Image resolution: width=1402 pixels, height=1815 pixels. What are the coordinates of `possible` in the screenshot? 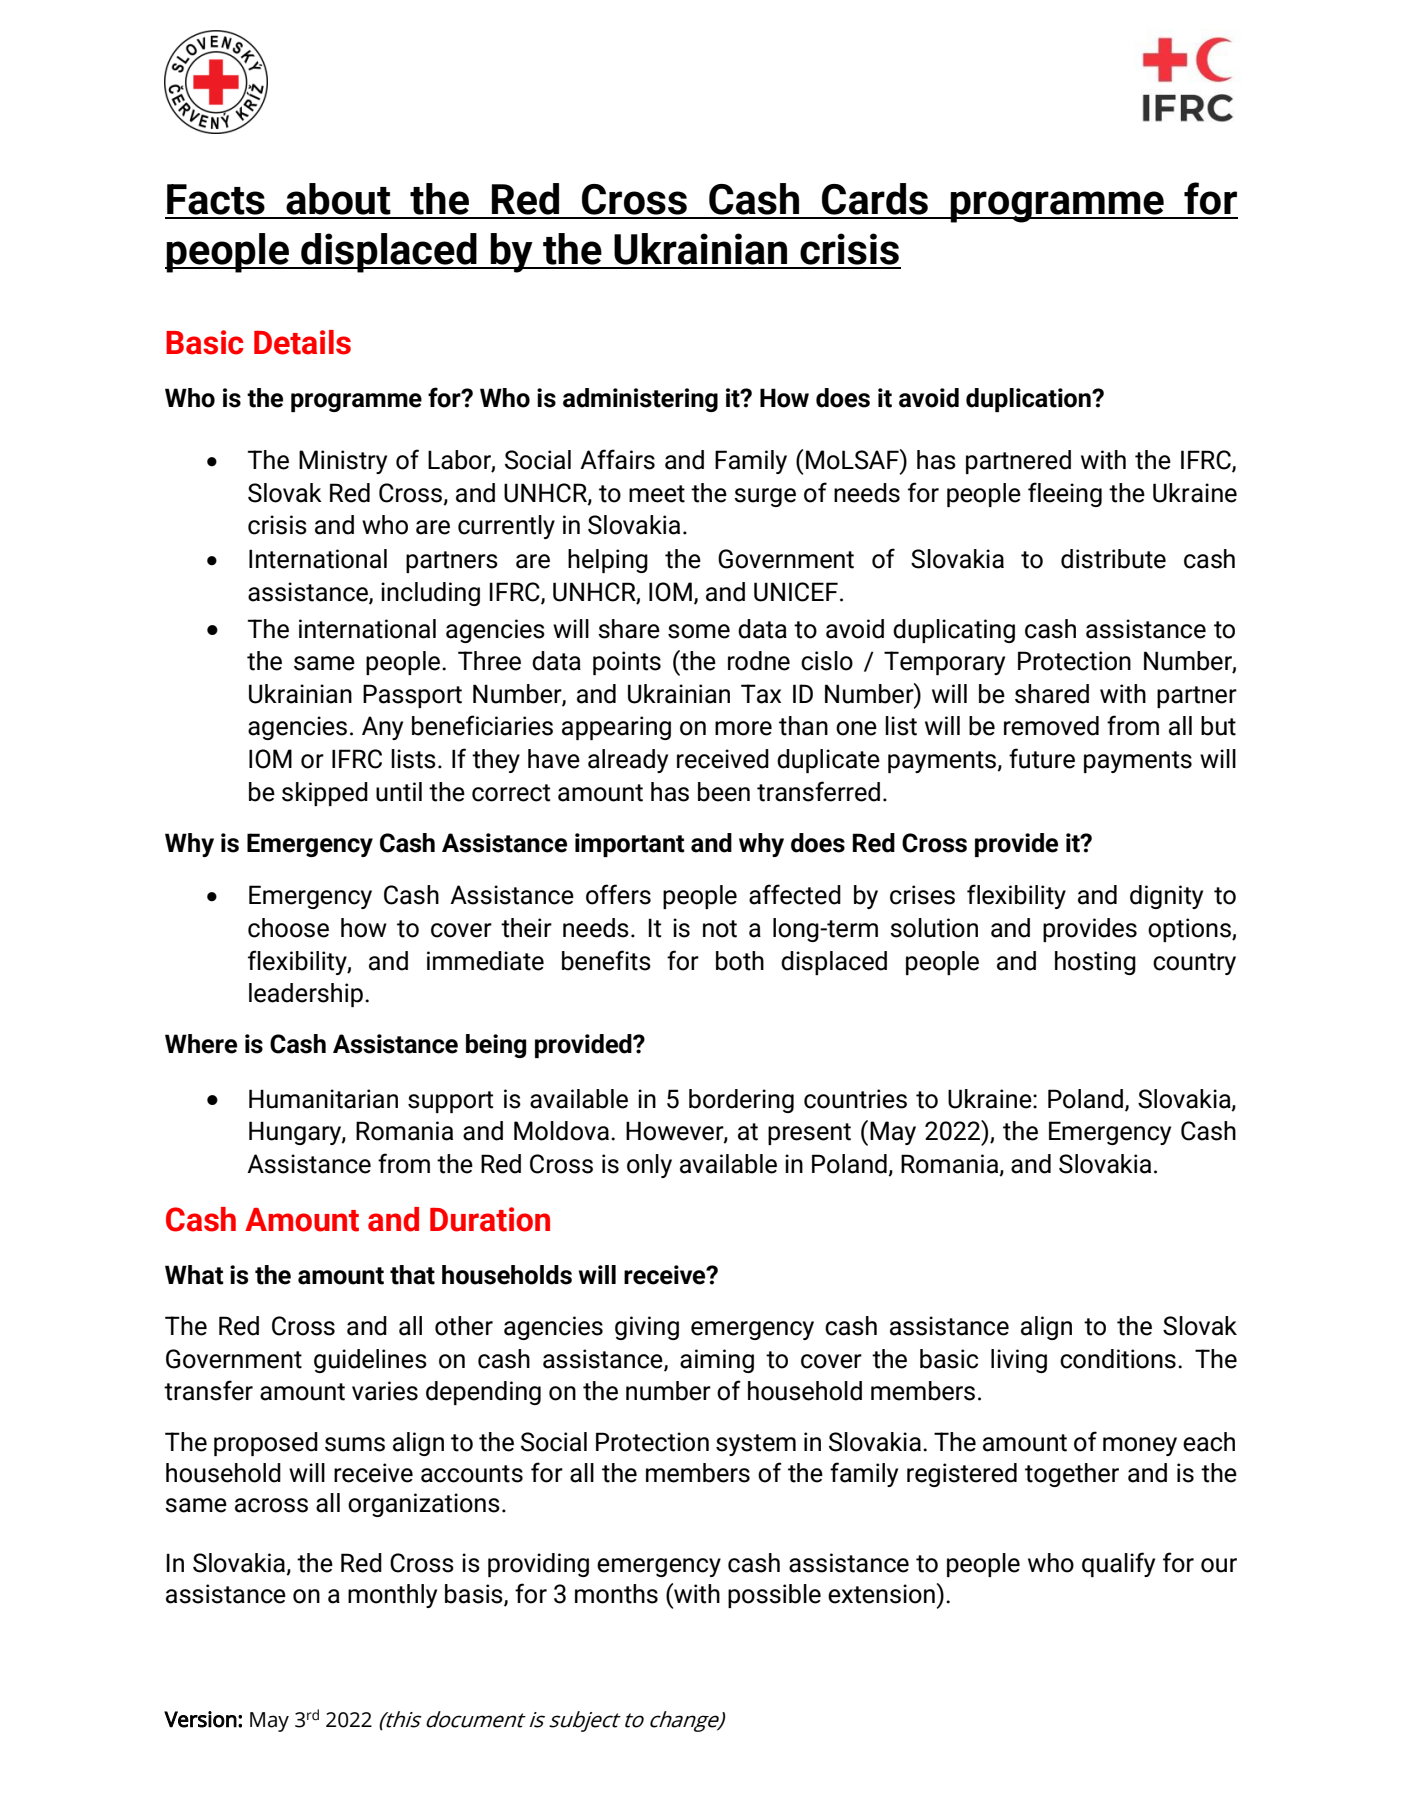 It's located at (774, 1596).
